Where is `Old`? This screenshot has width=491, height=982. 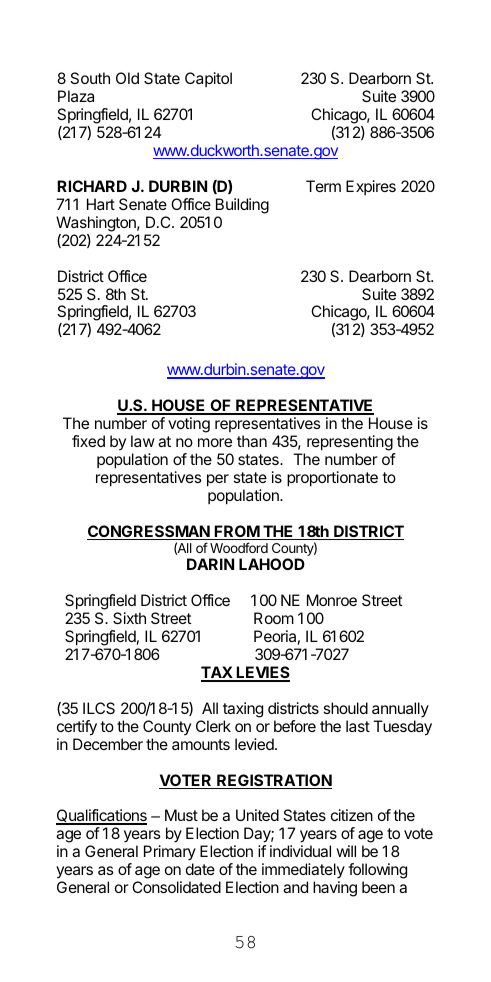 Old is located at coordinates (127, 78).
